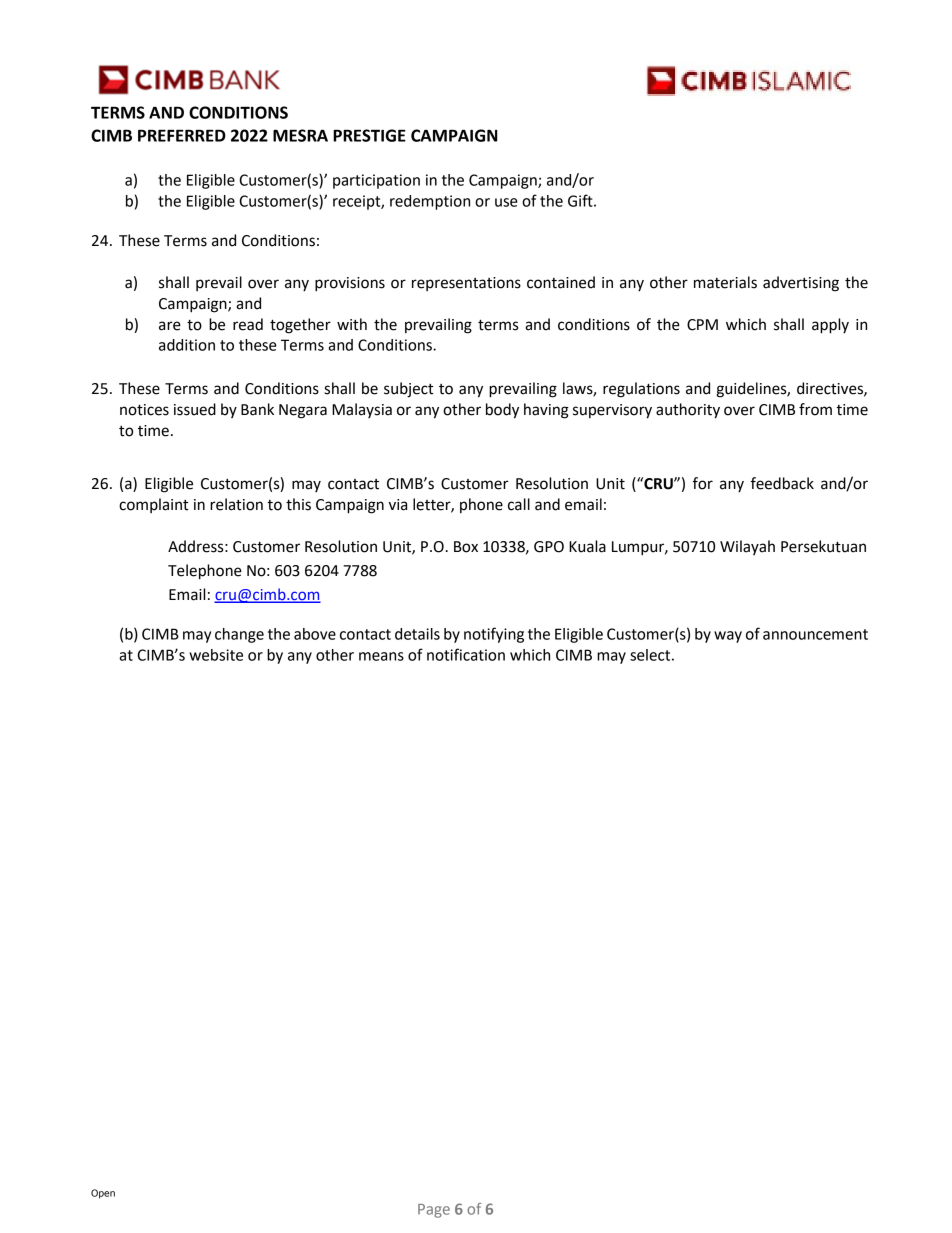 This page has width=952, height=1233. What do you see at coordinates (725, 282) in the page?
I see `materials` at bounding box center [725, 282].
